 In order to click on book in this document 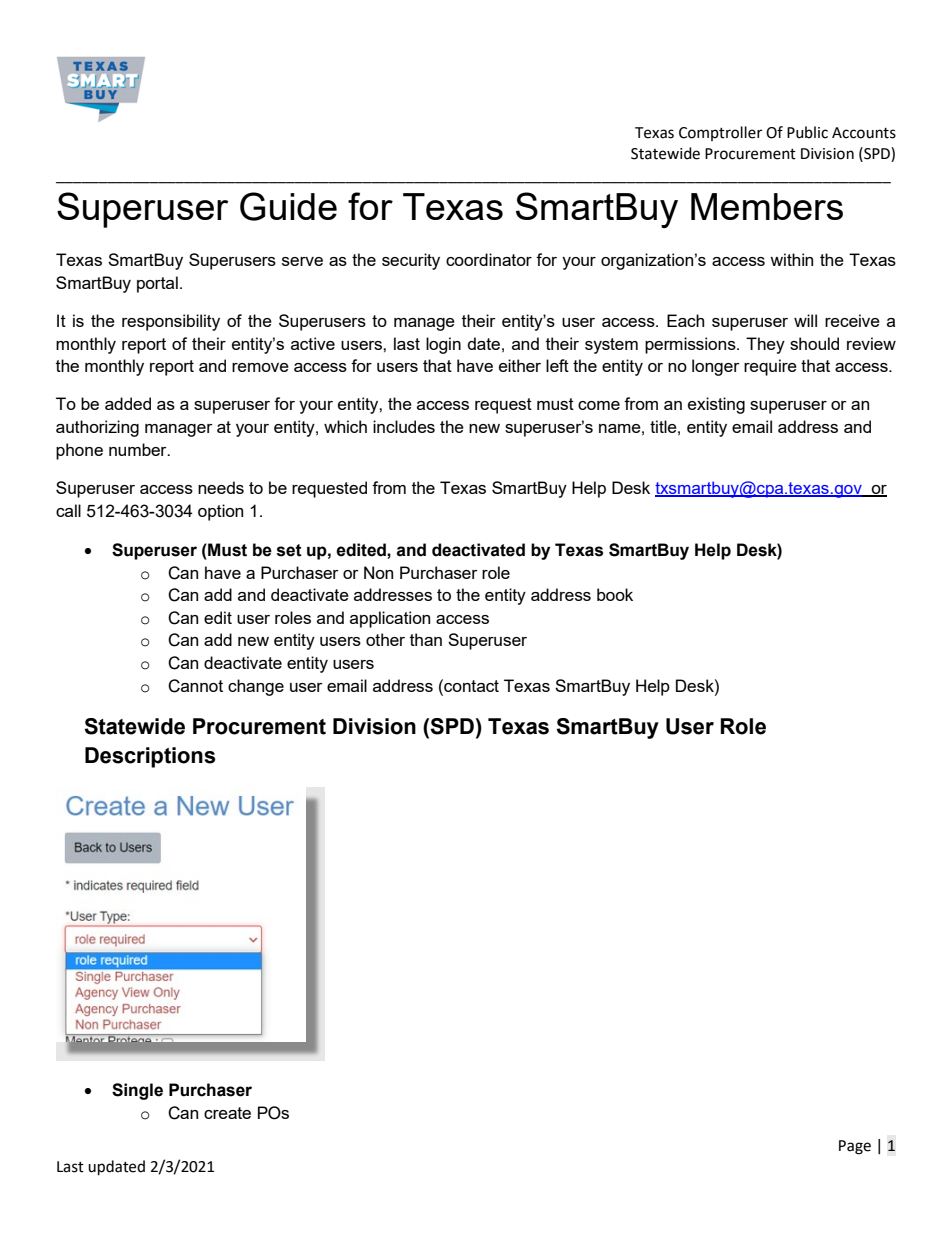, I will do `click(615, 594)`.
